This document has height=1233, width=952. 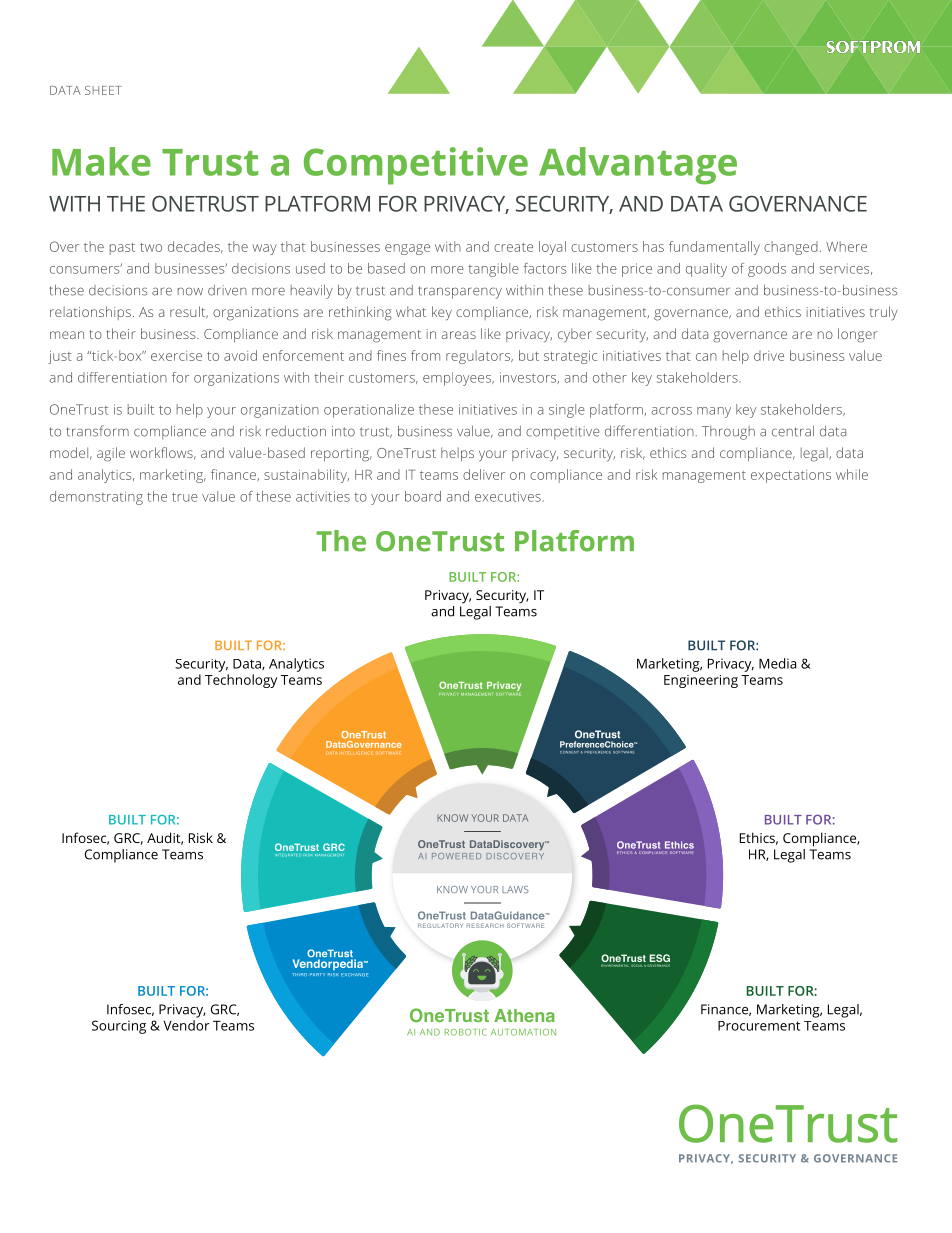 What do you see at coordinates (638, 166) in the document?
I see `Advantage` at bounding box center [638, 166].
